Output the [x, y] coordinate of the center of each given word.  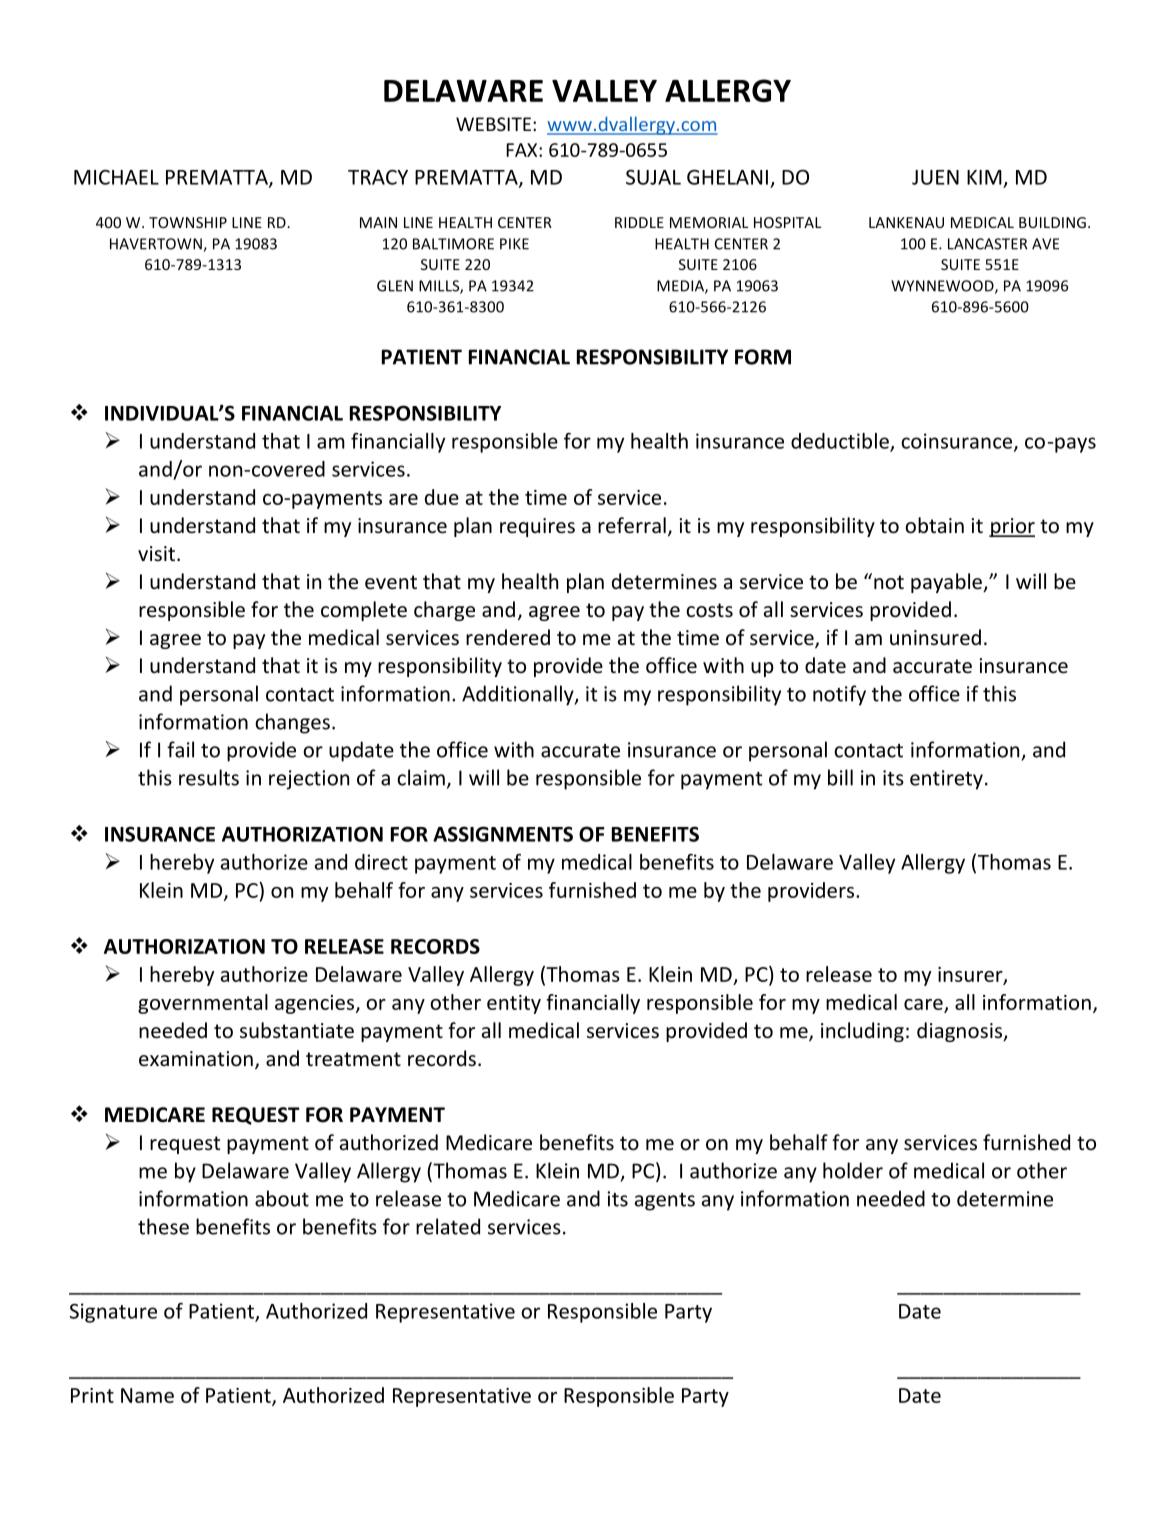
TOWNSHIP [188, 222]
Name [147, 1395]
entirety [946, 780]
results [209, 777]
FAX [523, 150]
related [448, 1226]
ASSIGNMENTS [503, 834]
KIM [984, 177]
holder [853, 1170]
